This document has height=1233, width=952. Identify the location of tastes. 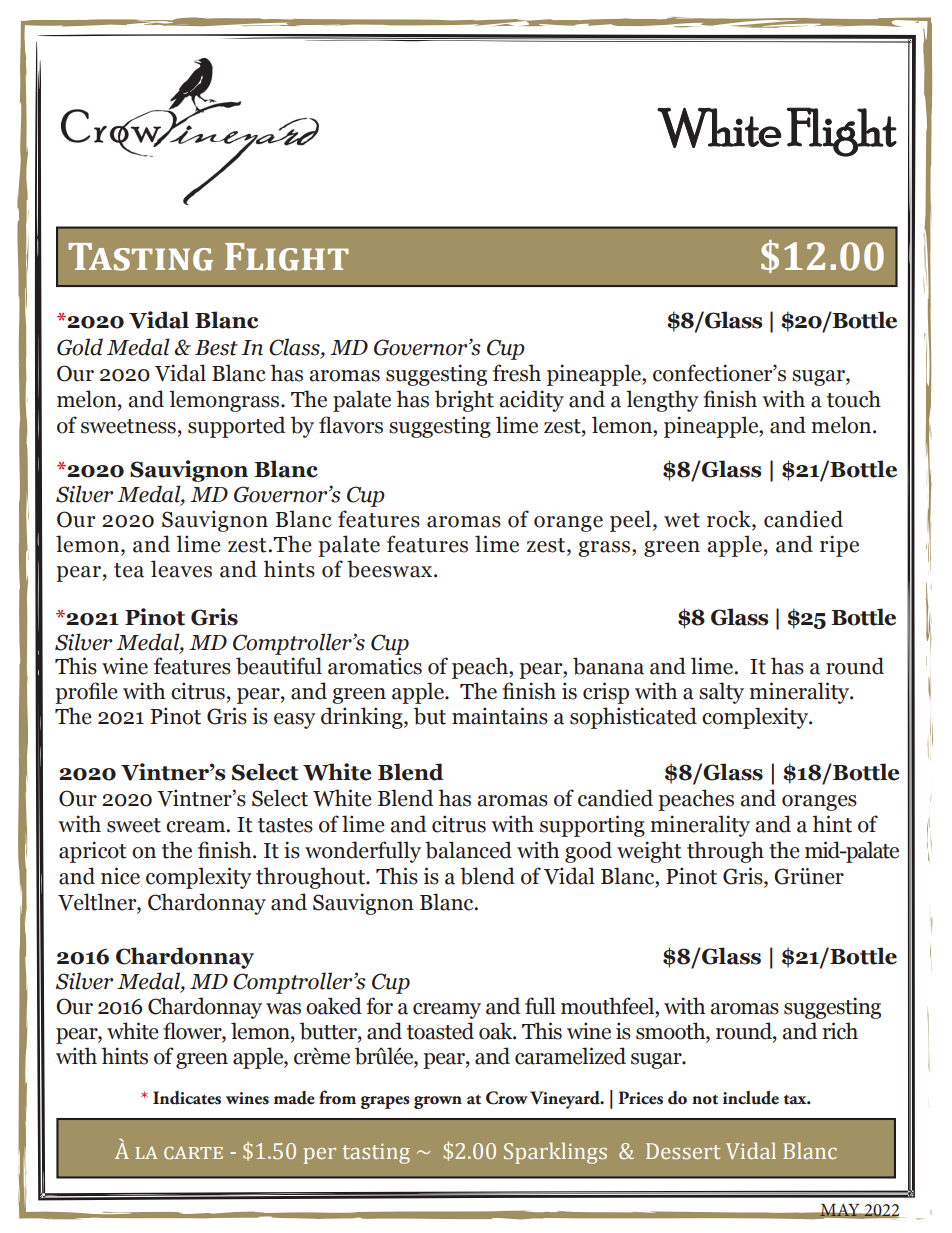
(285, 825).
